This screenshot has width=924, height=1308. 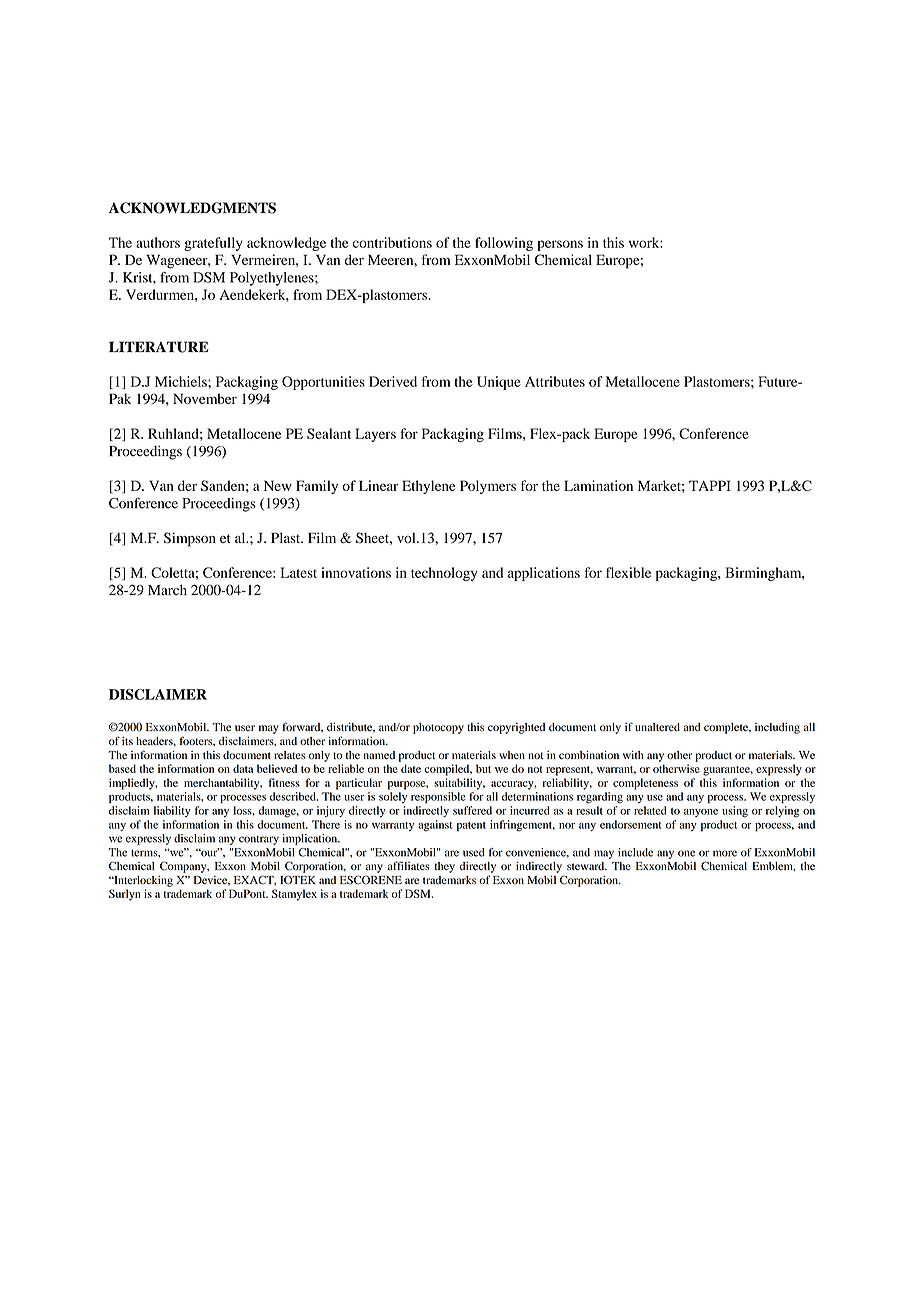 What do you see at coordinates (560, 245) in the screenshot?
I see `persons` at bounding box center [560, 245].
